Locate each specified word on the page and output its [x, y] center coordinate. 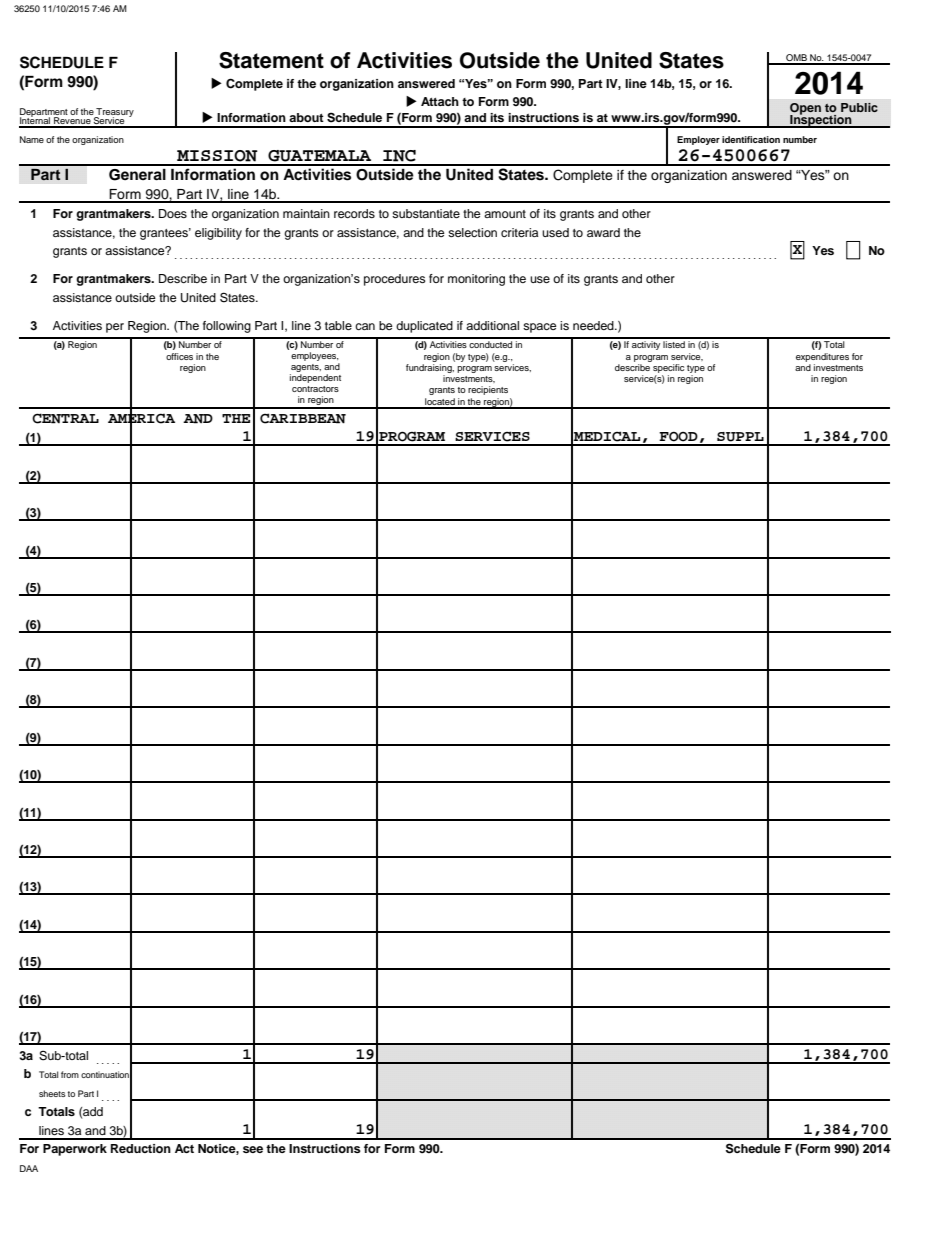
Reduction [141, 1148]
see [253, 1149]
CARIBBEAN [303, 418]
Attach [440, 101]
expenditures [822, 357]
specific [668, 368]
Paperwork [75, 1150]
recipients [488, 390]
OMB [796, 59]
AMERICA [141, 418]
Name [32, 139]
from [70, 1074]
